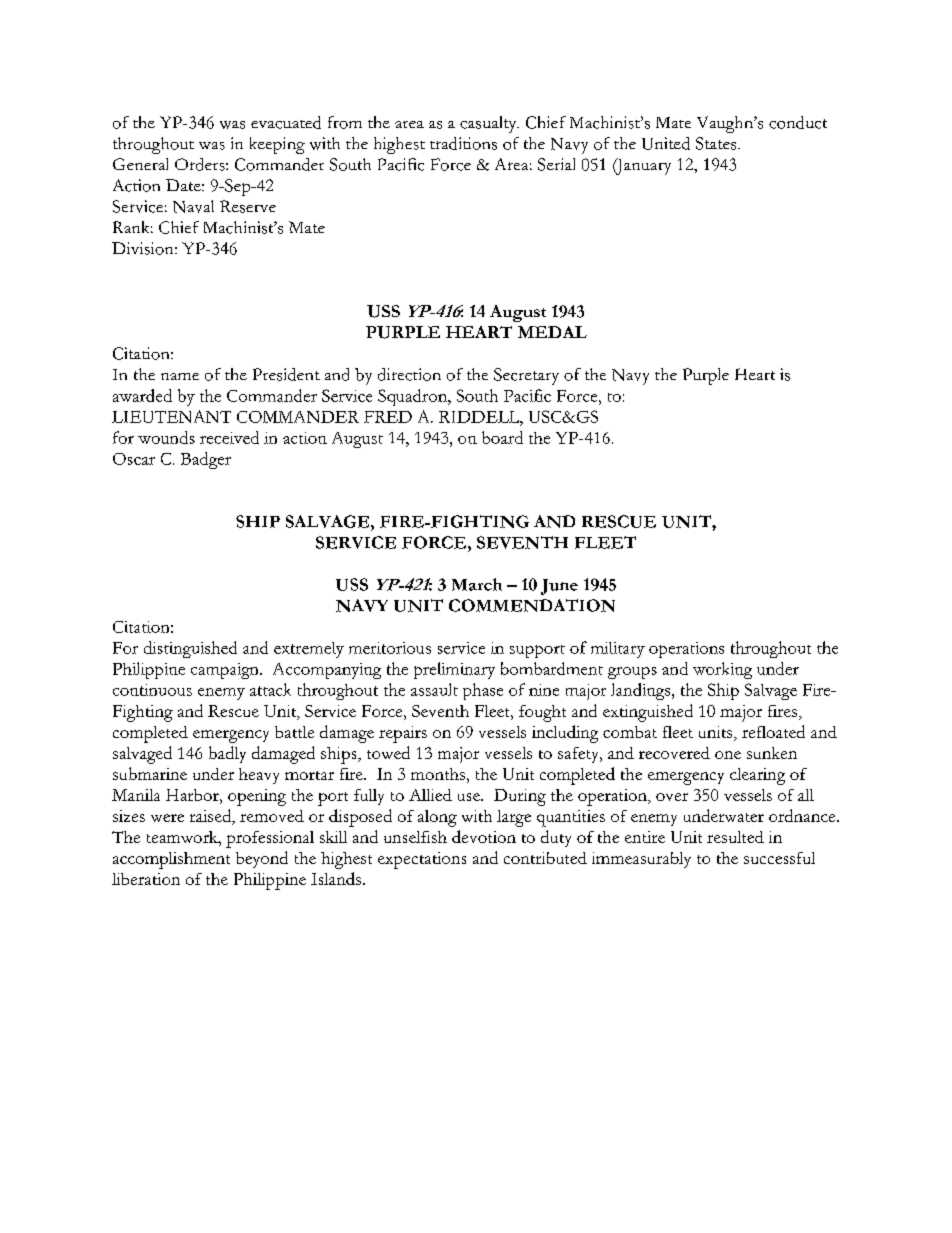 The width and height of the screenshot is (952, 1233). What do you see at coordinates (454, 670) in the screenshot?
I see `preliminary` at bounding box center [454, 670].
